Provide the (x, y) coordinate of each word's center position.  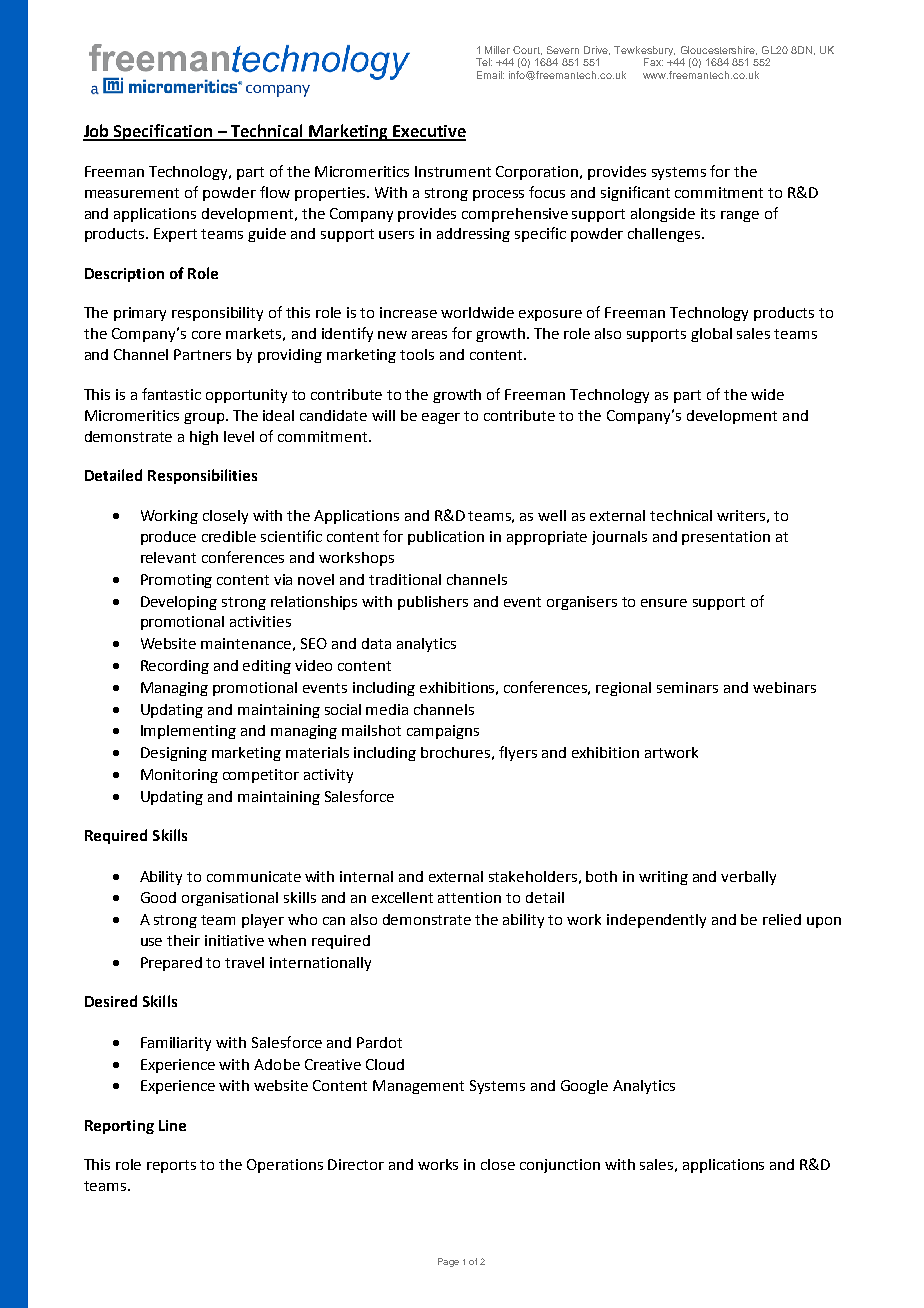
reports (171, 1166)
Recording (175, 667)
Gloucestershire (719, 50)
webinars (784, 687)
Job (97, 132)
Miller (497, 50)
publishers (433, 603)
